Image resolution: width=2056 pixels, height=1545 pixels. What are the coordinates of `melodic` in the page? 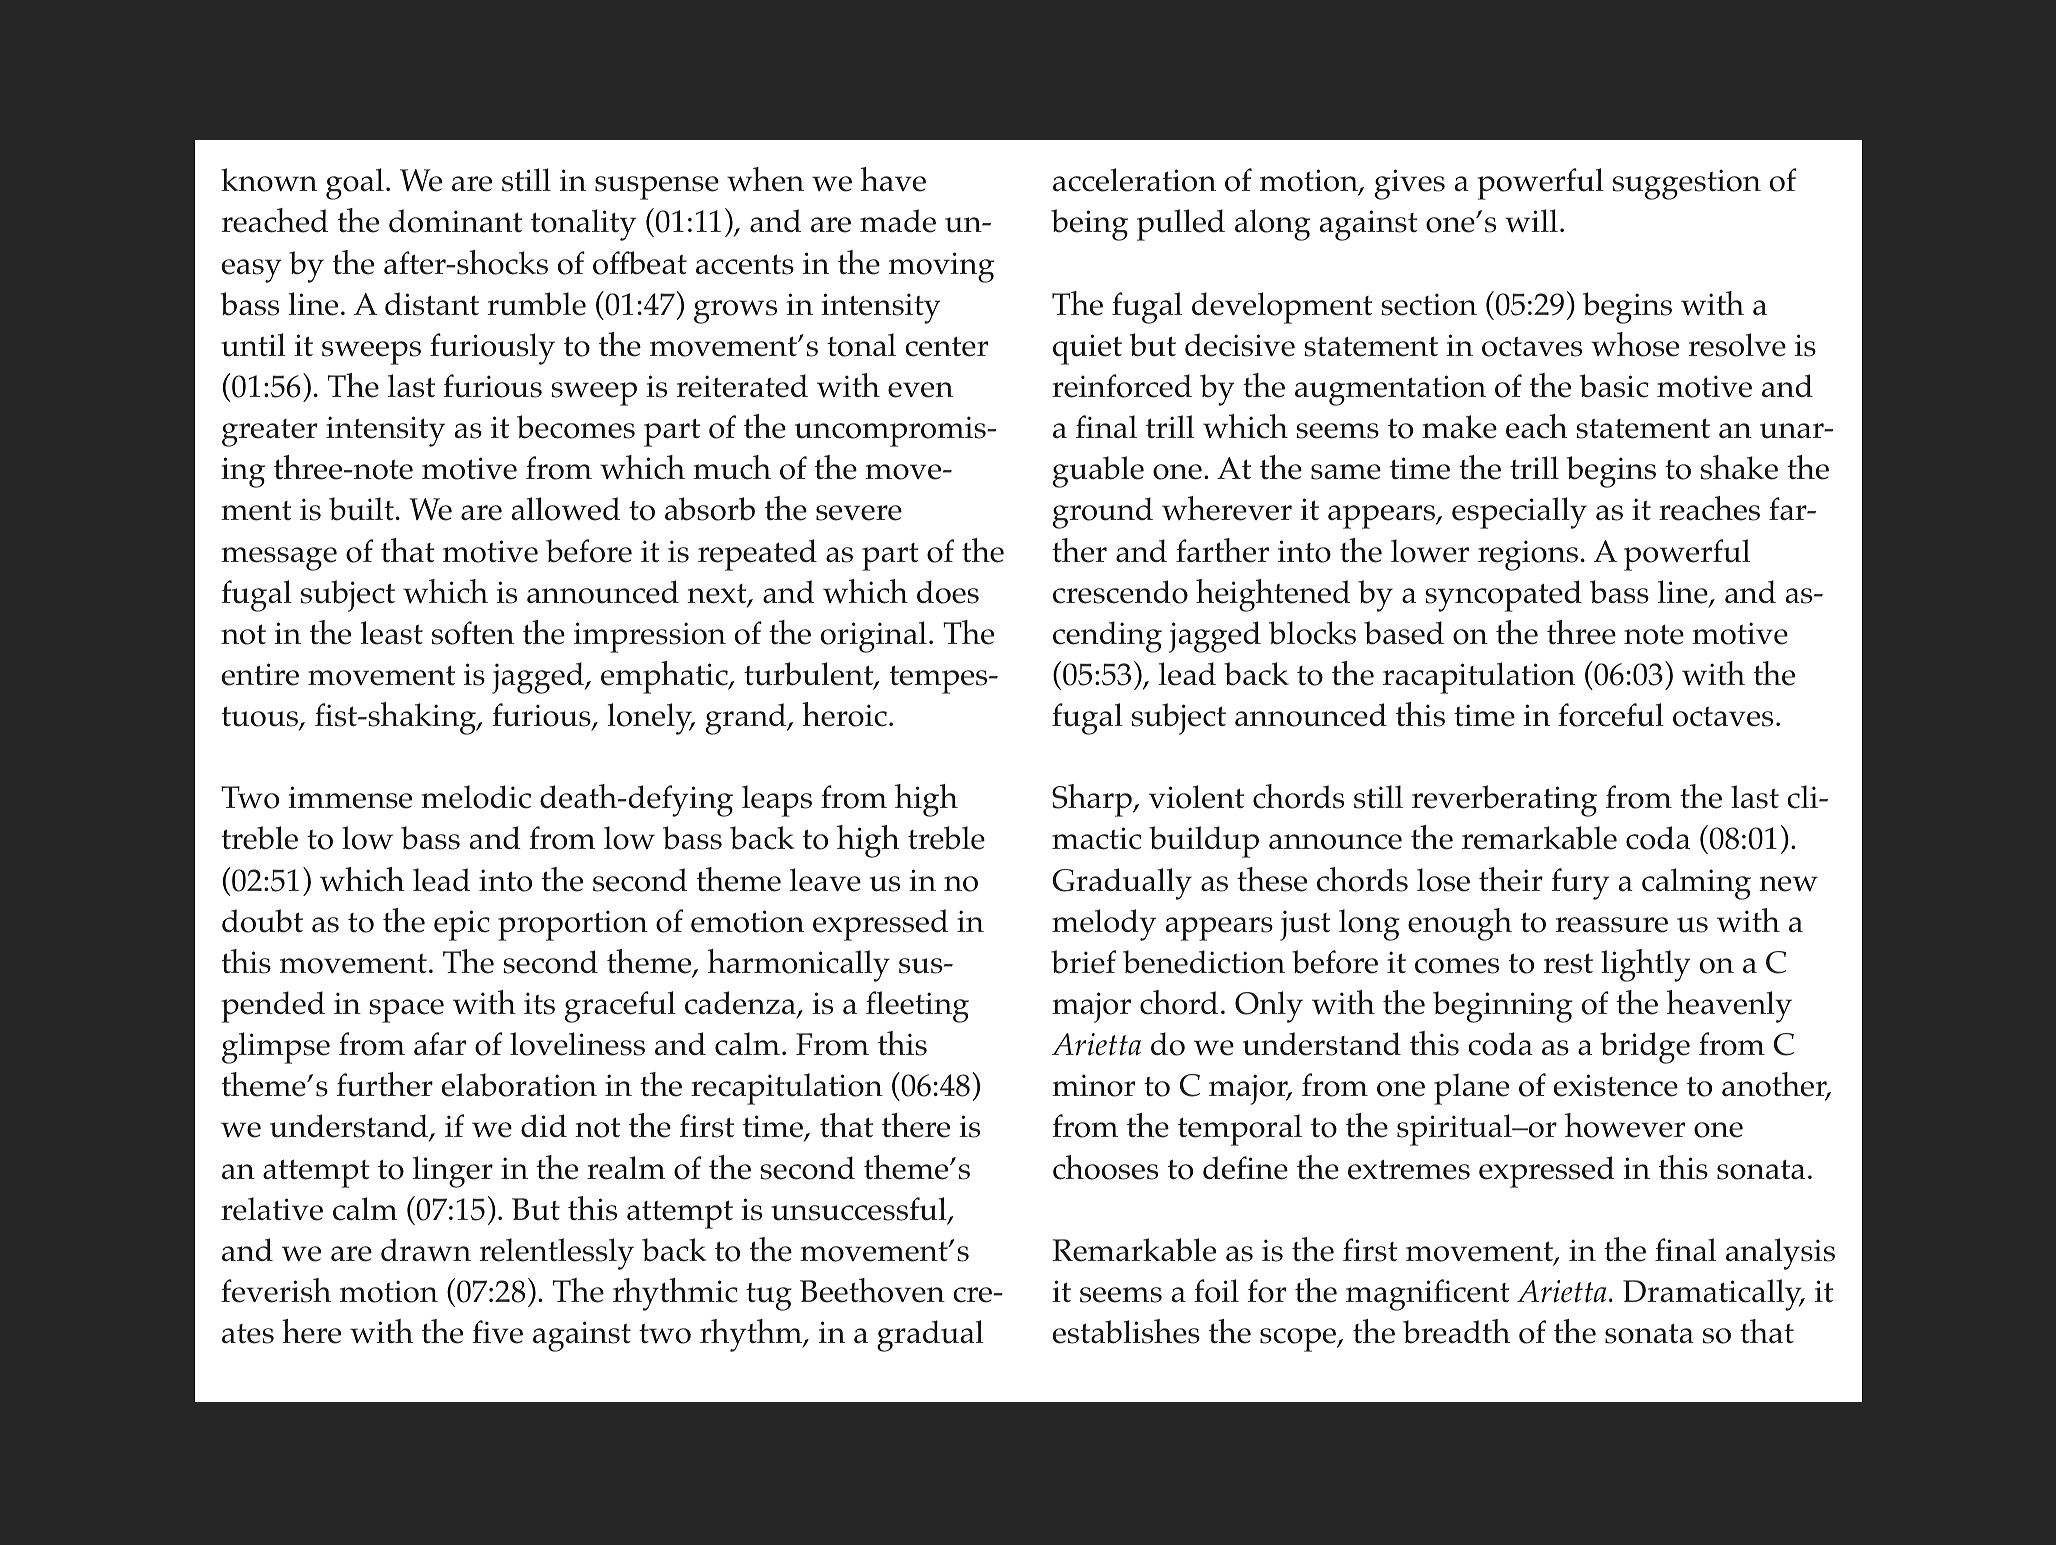 It's located at (476, 797).
